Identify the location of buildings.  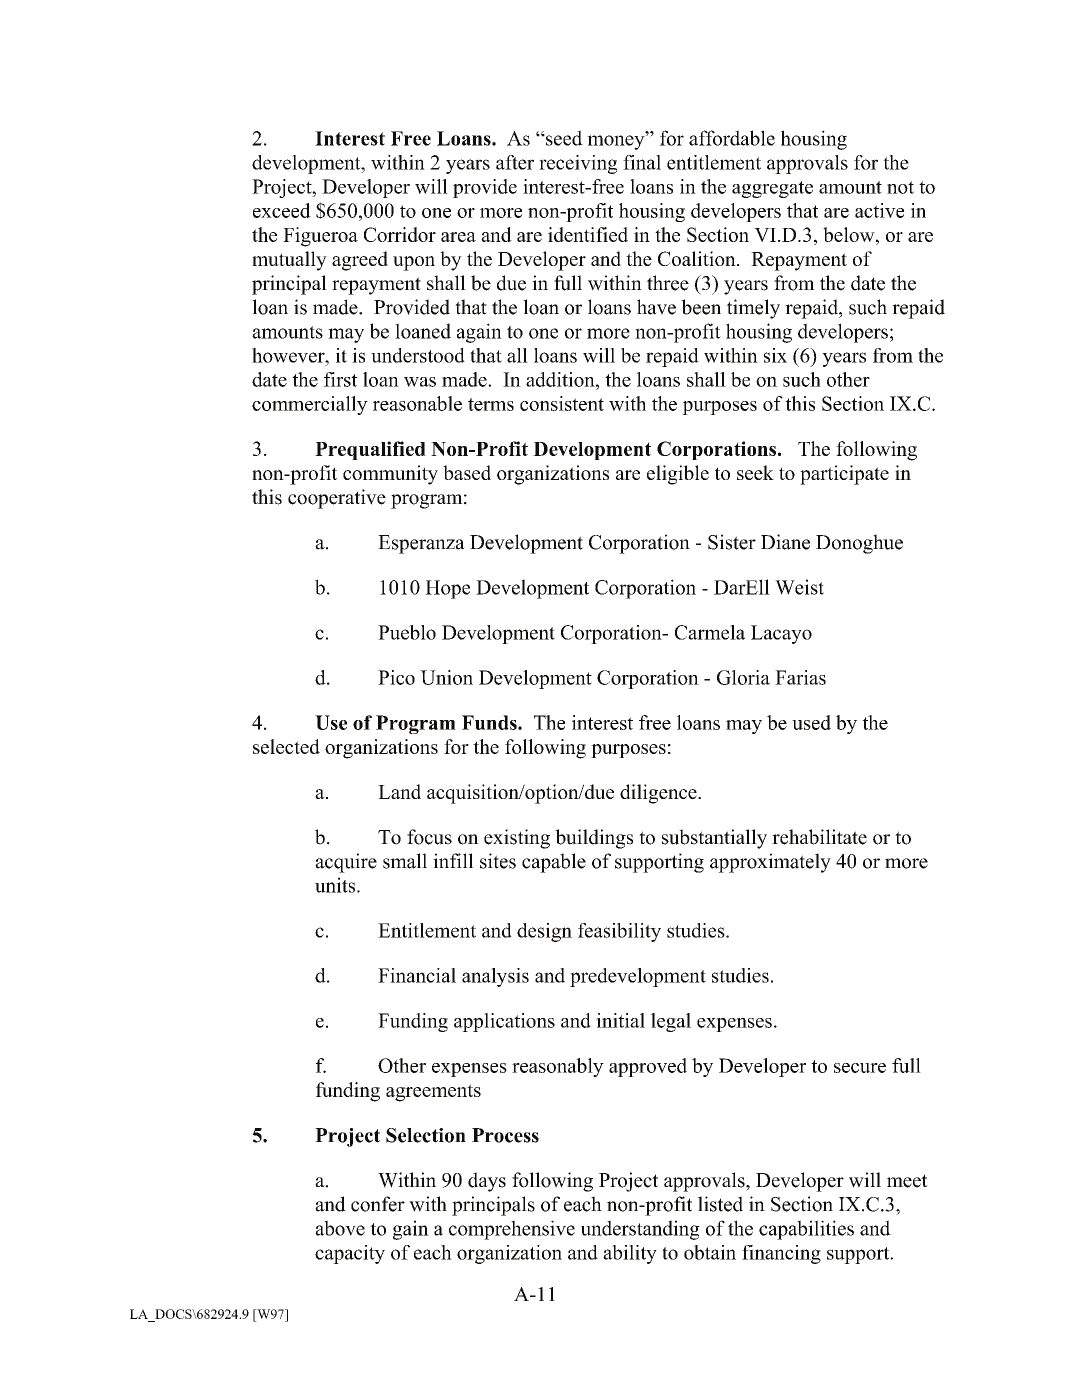
(594, 839).
